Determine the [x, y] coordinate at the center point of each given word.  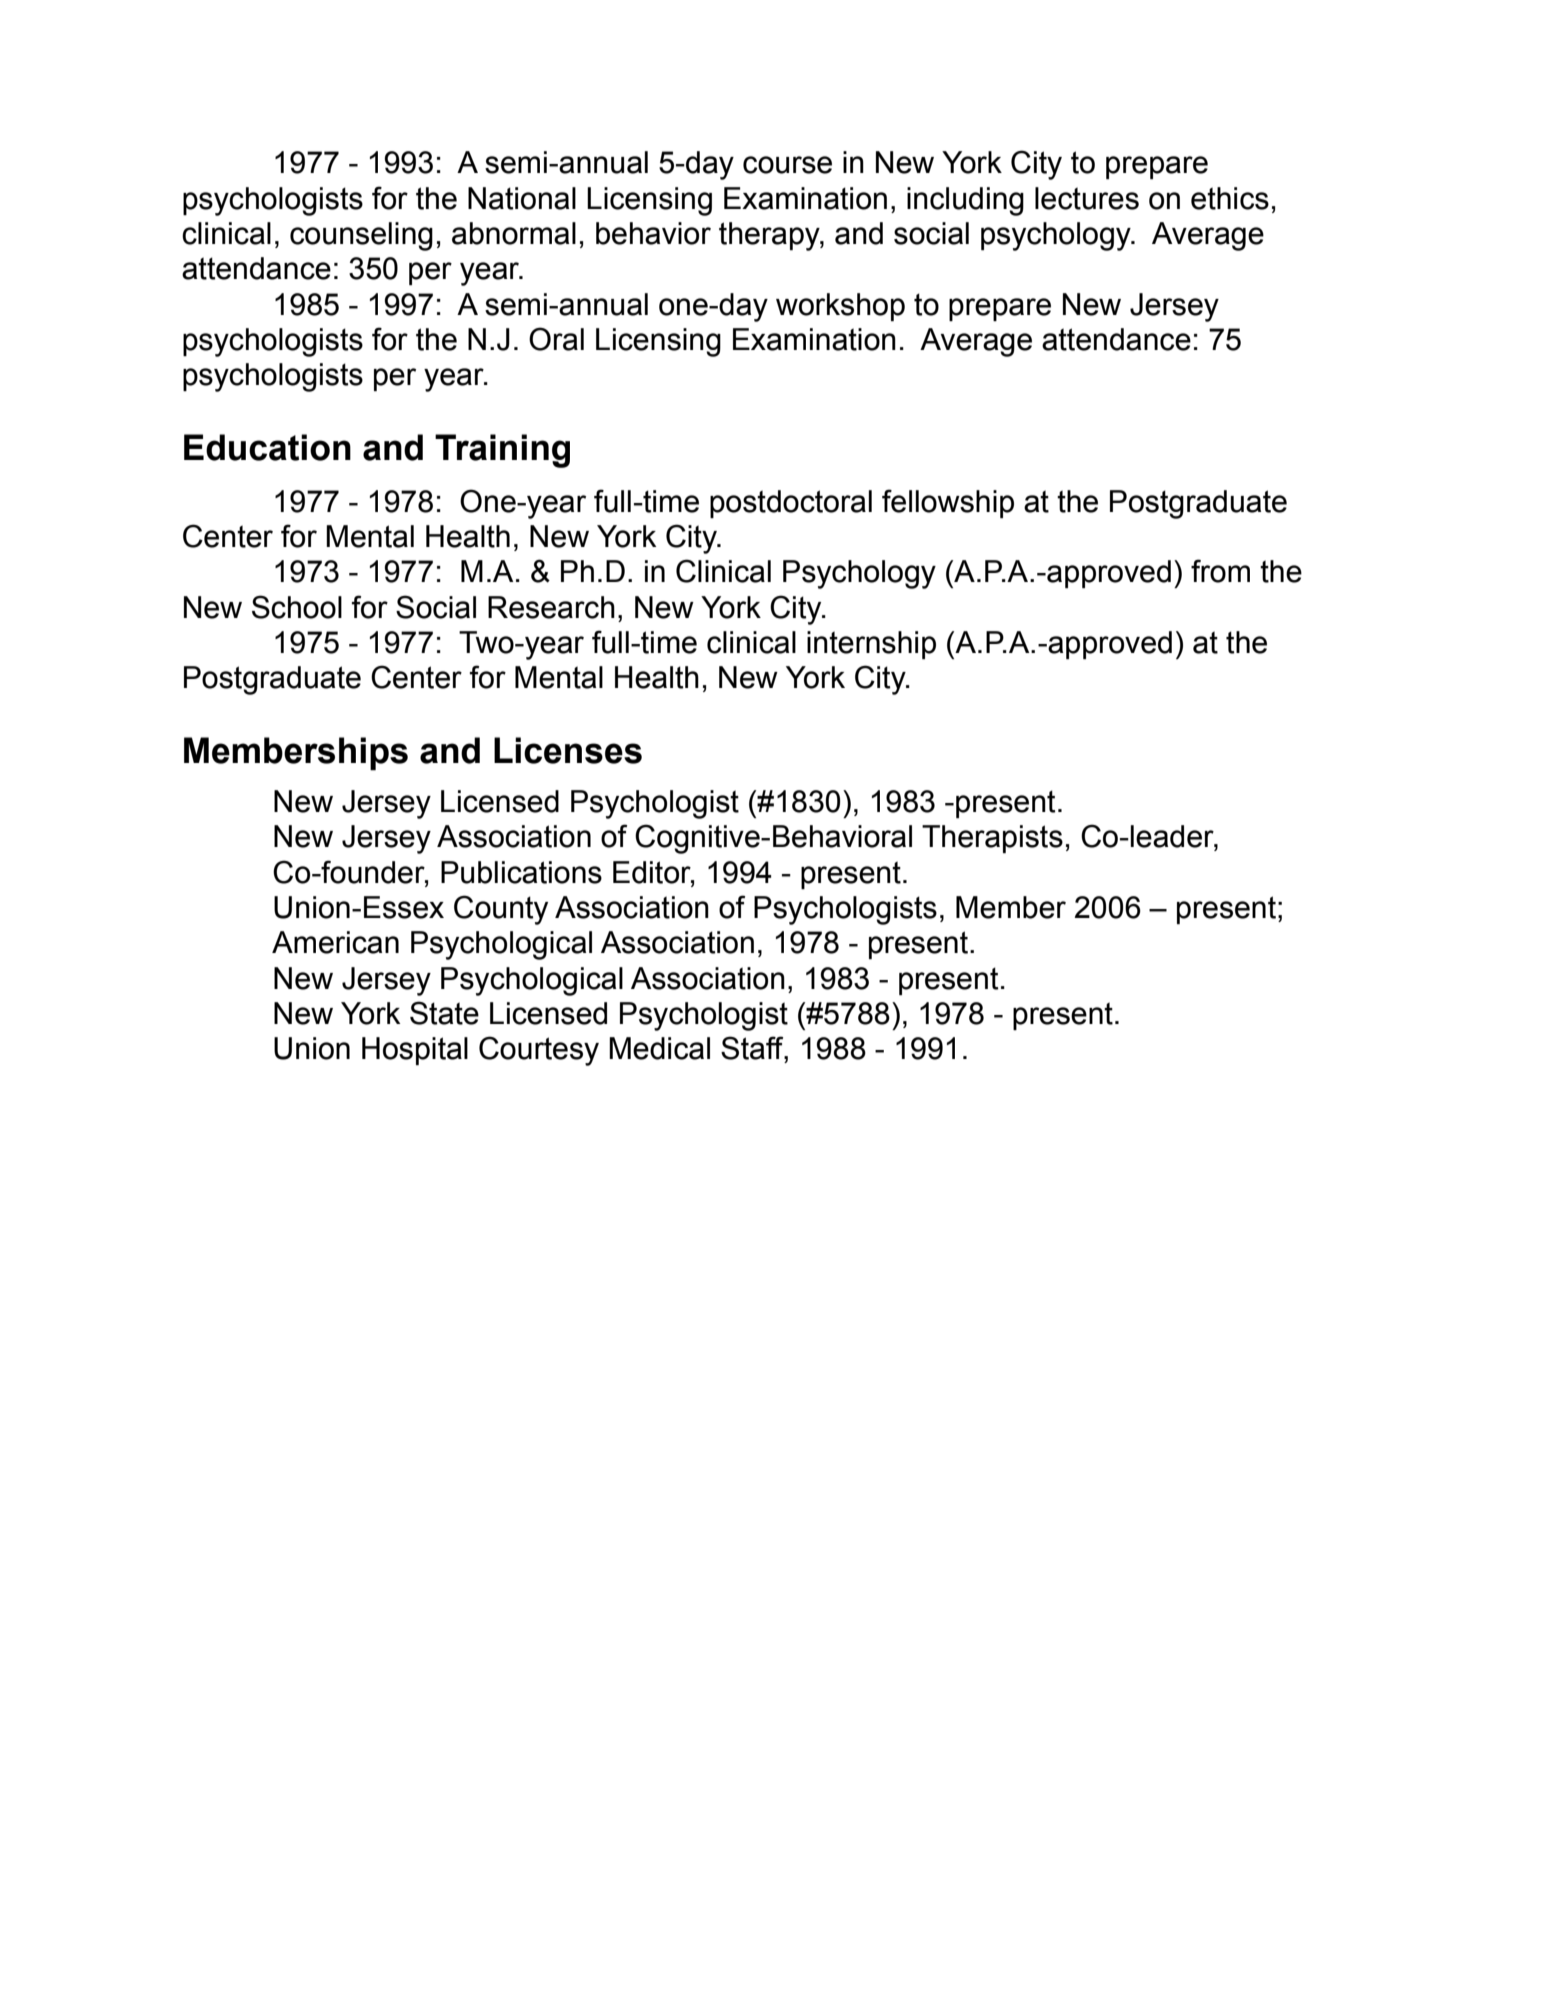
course [787, 165]
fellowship [948, 503]
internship [871, 645]
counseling [361, 236]
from [1220, 571]
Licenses [568, 750]
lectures [1087, 198]
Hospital [415, 1051]
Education [267, 447]
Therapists [992, 839]
